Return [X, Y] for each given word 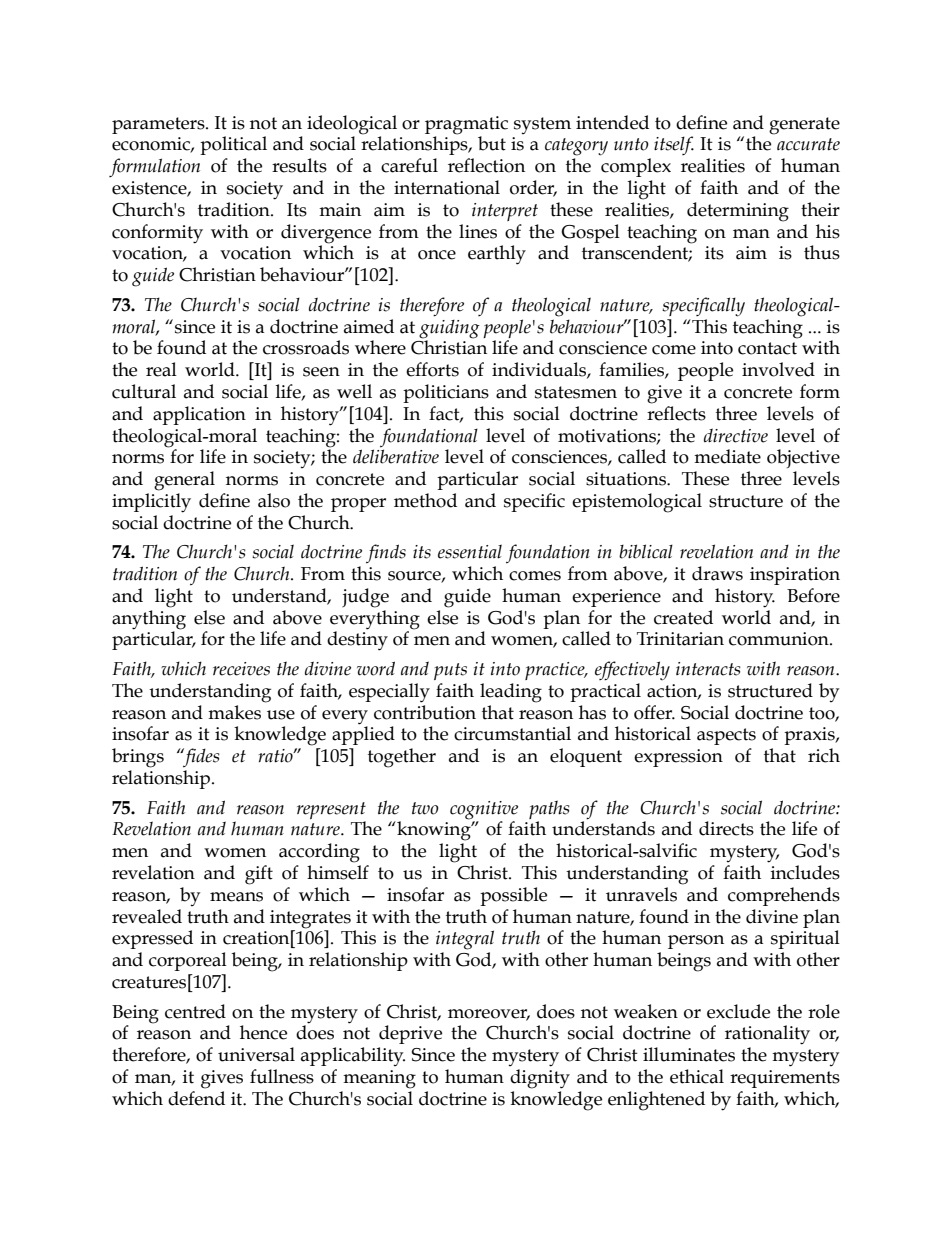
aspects [726, 736]
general [184, 481]
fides [200, 758]
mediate [727, 456]
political [233, 145]
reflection [486, 165]
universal [256, 1054]
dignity [540, 1079]
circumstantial [512, 733]
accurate [808, 144]
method [425, 500]
